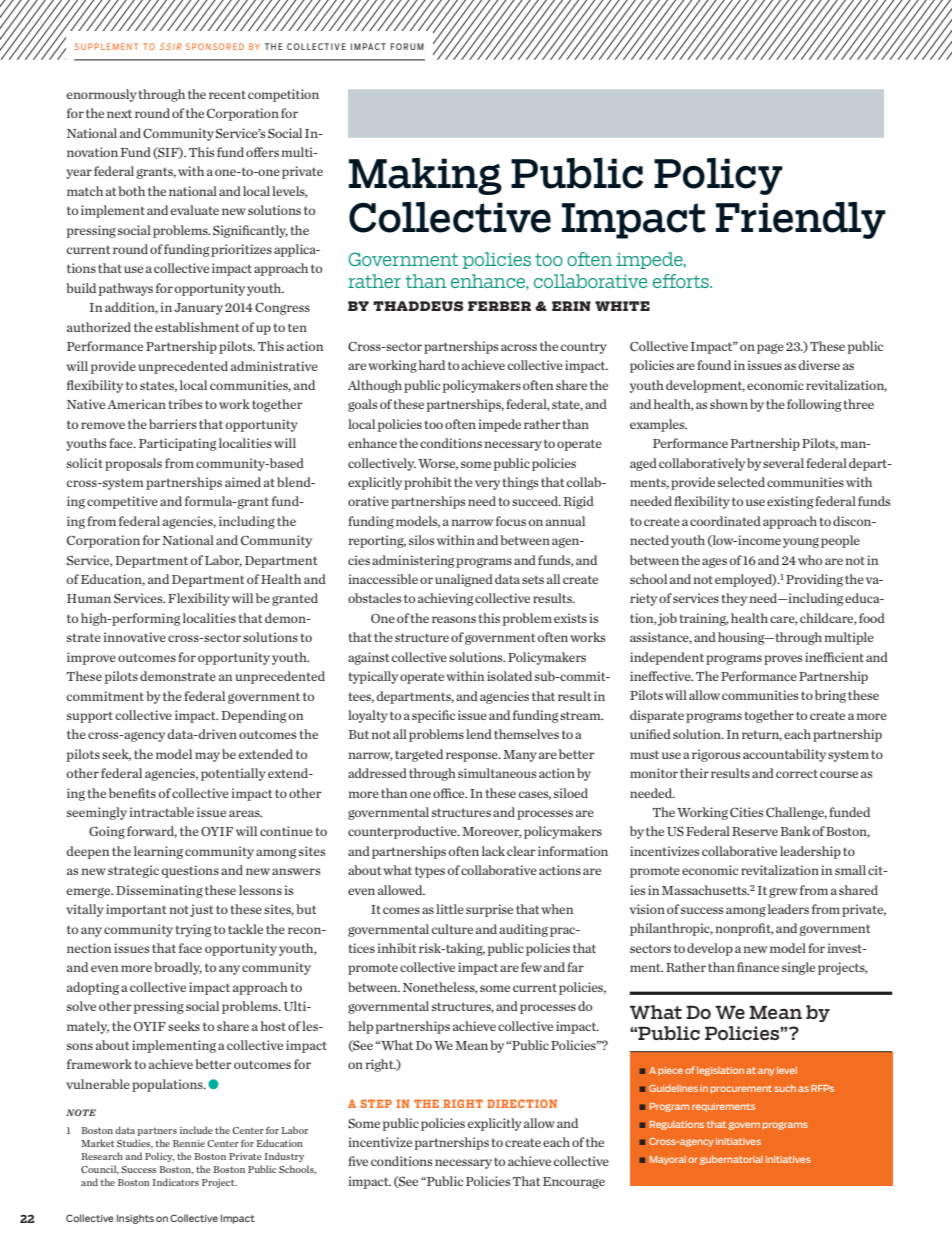  I want to click on Making, so click(425, 176).
